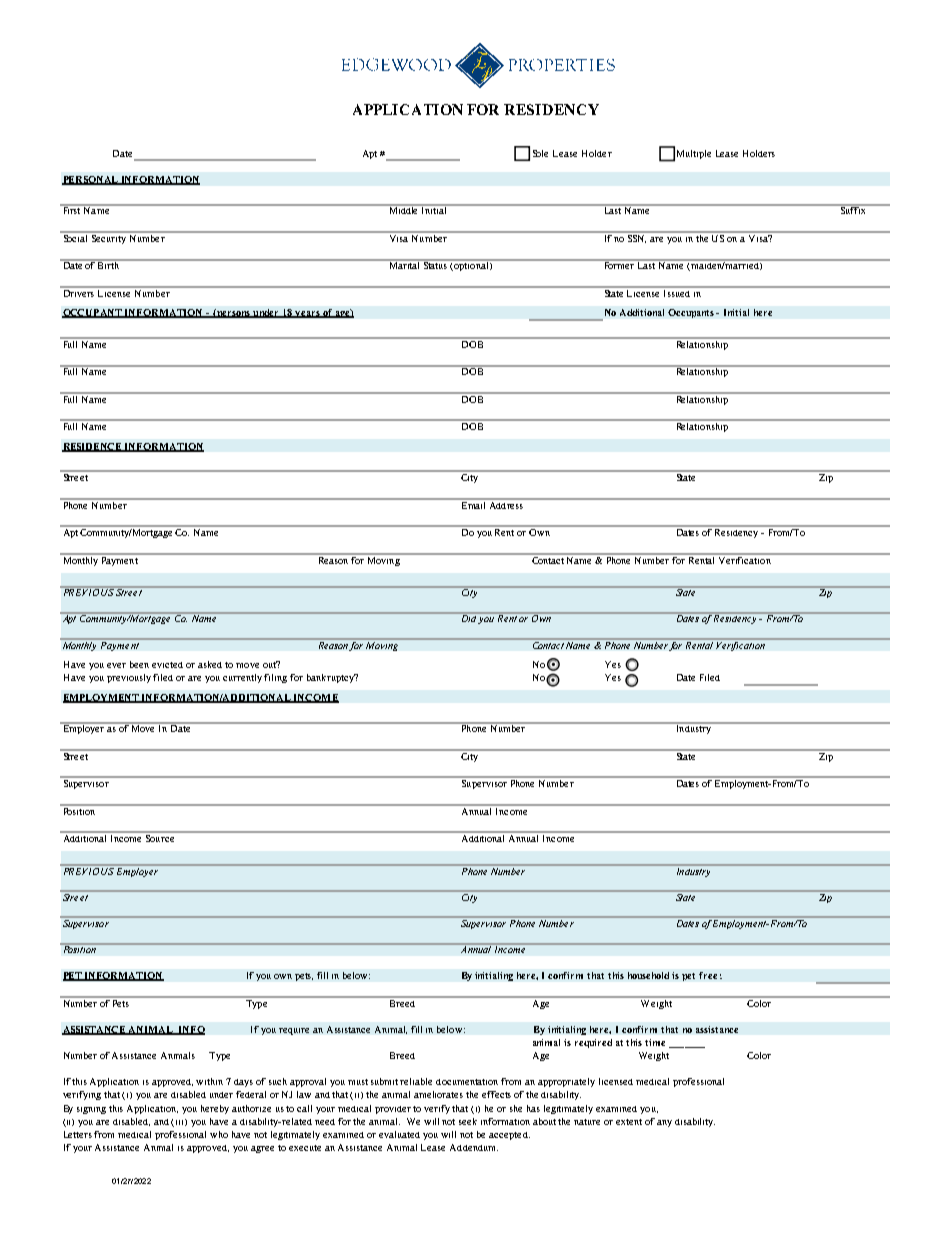 Image resolution: width=952 pixels, height=1233 pixels. I want to click on Middle, so click(404, 209).
